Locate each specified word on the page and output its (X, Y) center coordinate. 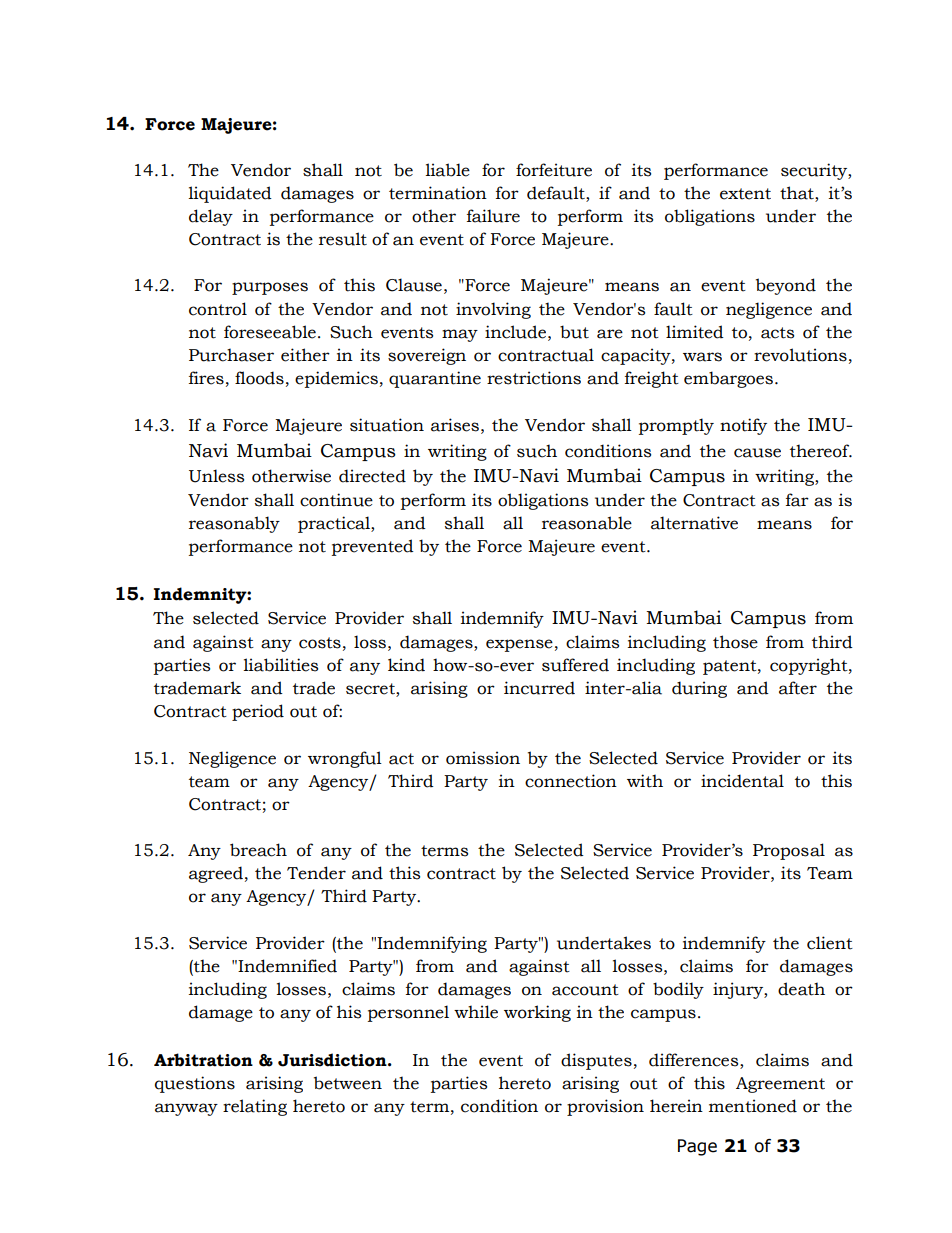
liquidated (230, 194)
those (735, 642)
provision (605, 1107)
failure (493, 216)
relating (255, 1107)
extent (745, 194)
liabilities (280, 665)
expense (519, 645)
